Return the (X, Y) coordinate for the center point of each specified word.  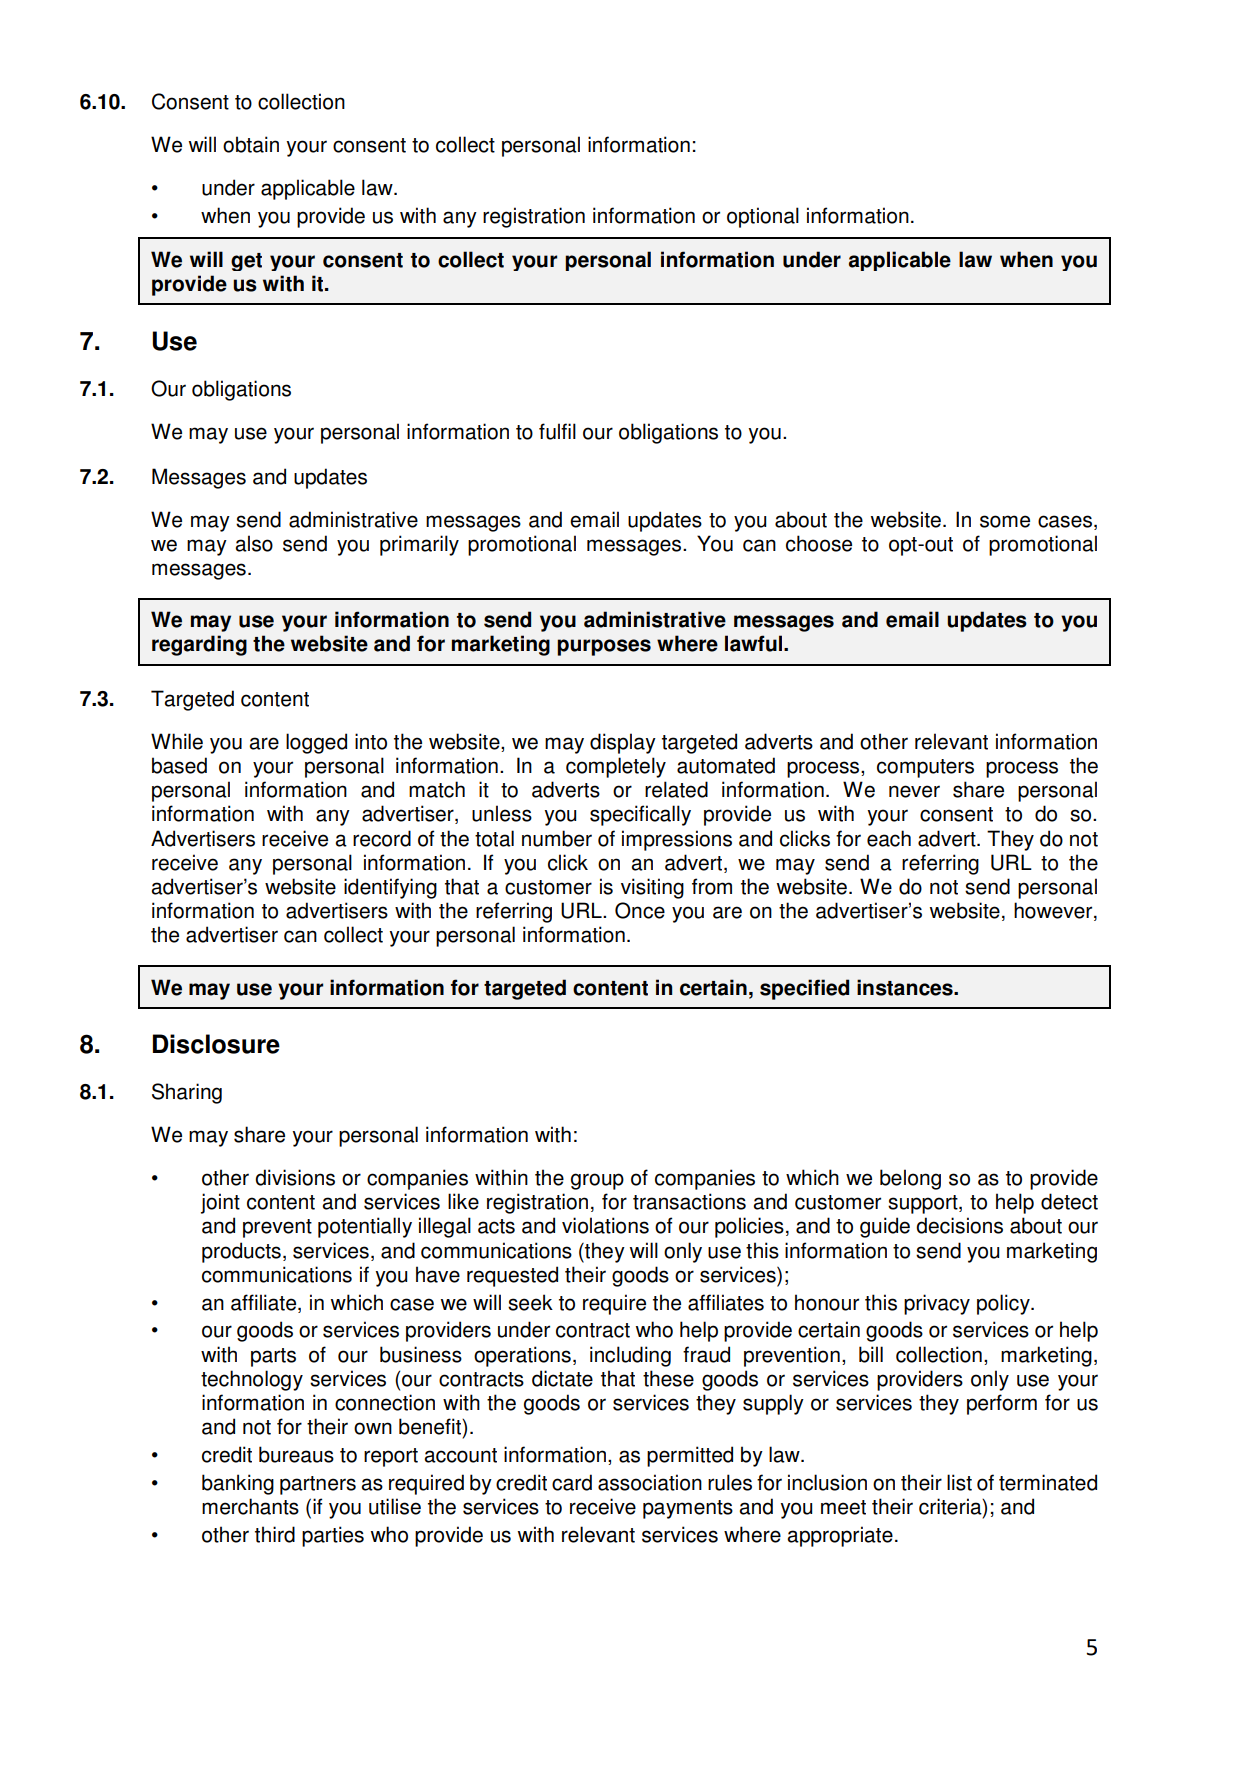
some (1005, 521)
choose (819, 543)
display (623, 743)
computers (925, 768)
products (241, 1252)
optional (763, 217)
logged (316, 743)
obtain (251, 144)
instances (906, 987)
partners (318, 1485)
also (254, 543)
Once (640, 910)
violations (605, 1225)
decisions (959, 1225)
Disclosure (216, 1044)
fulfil (557, 431)
